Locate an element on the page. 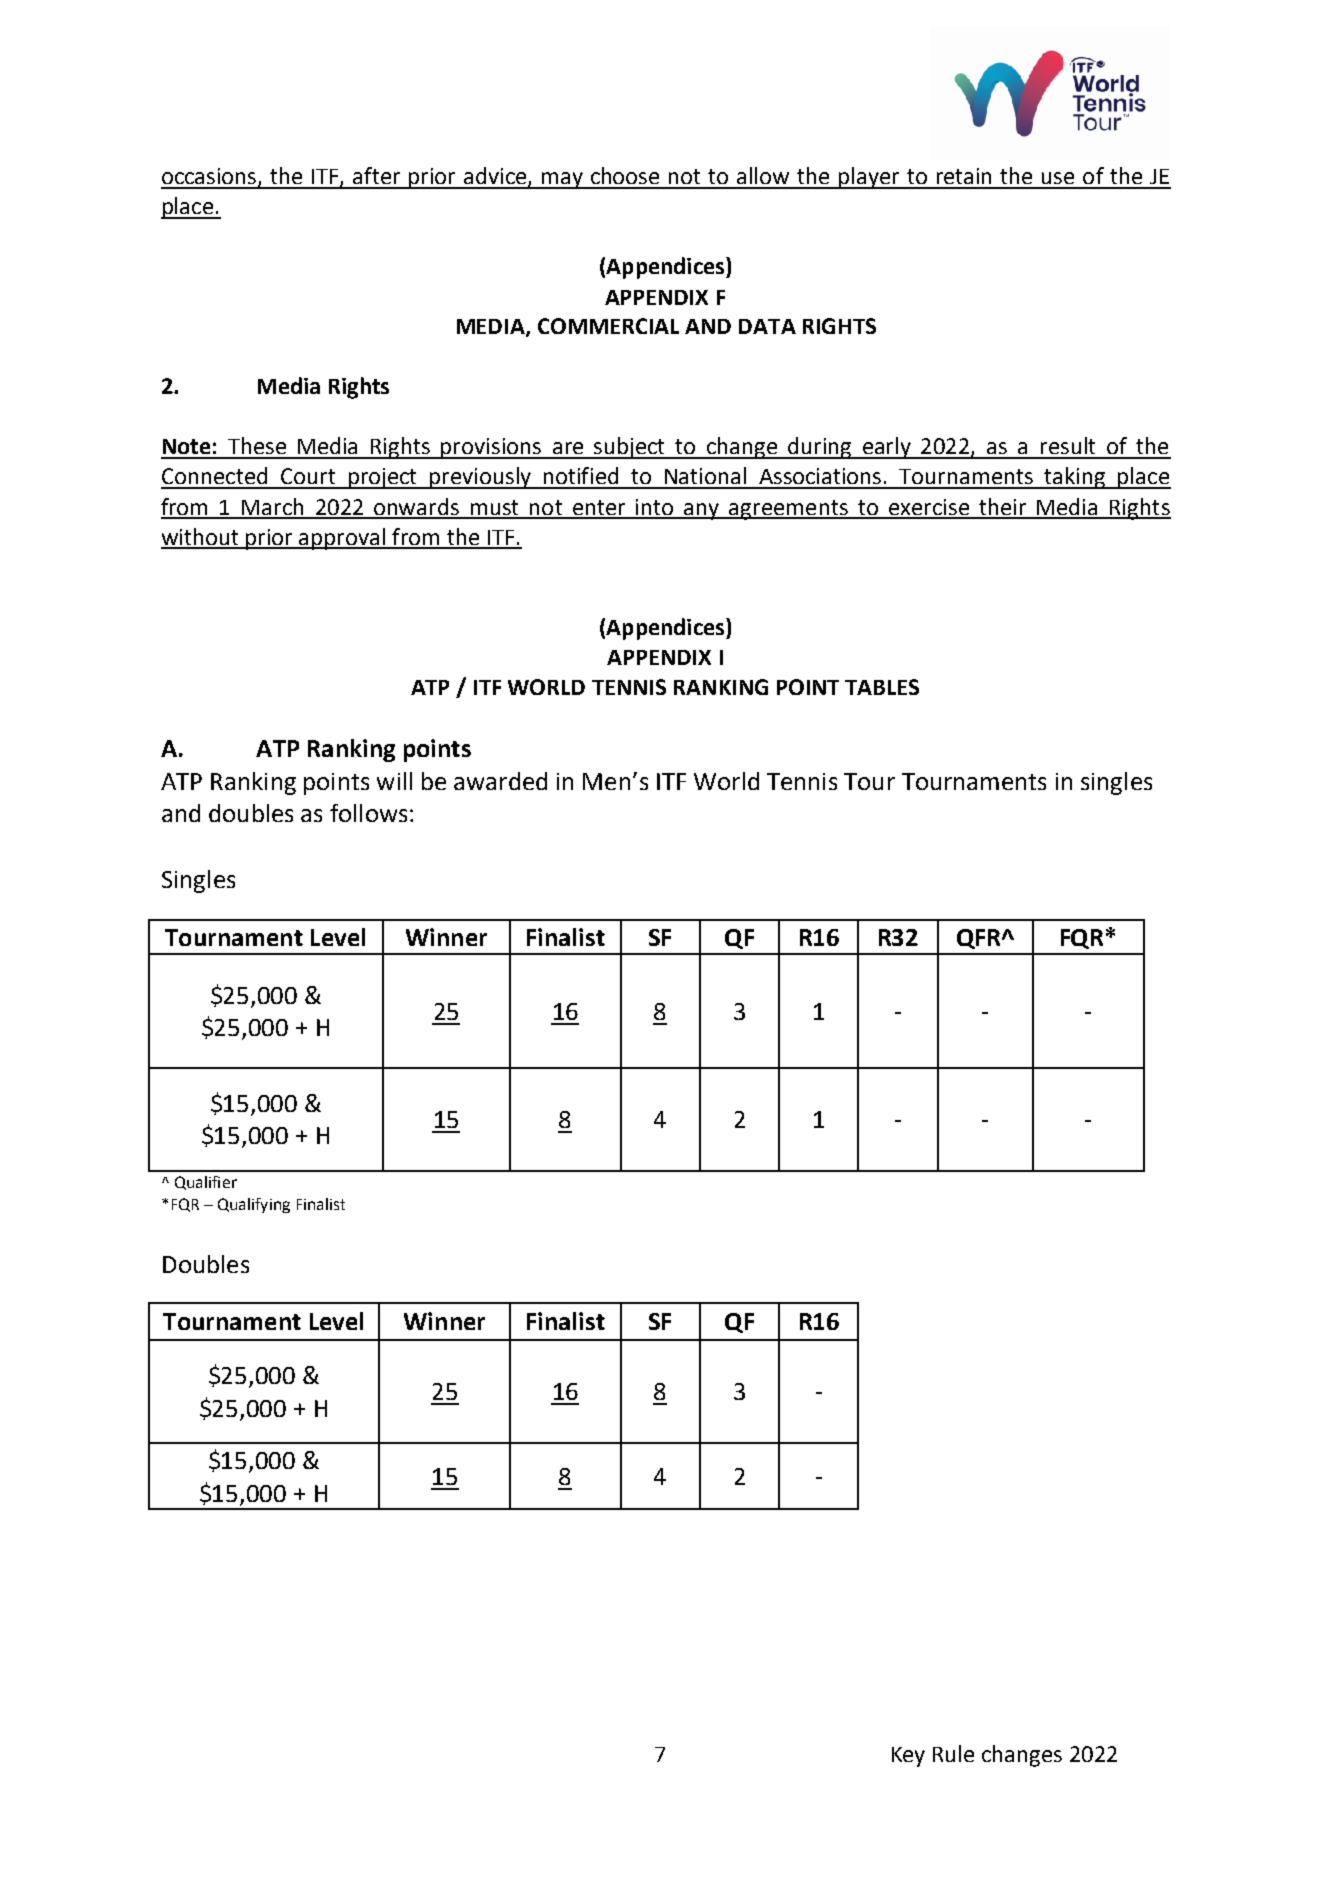 The width and height of the document is (1331, 1882). Qualifying is located at coordinates (254, 1205).
